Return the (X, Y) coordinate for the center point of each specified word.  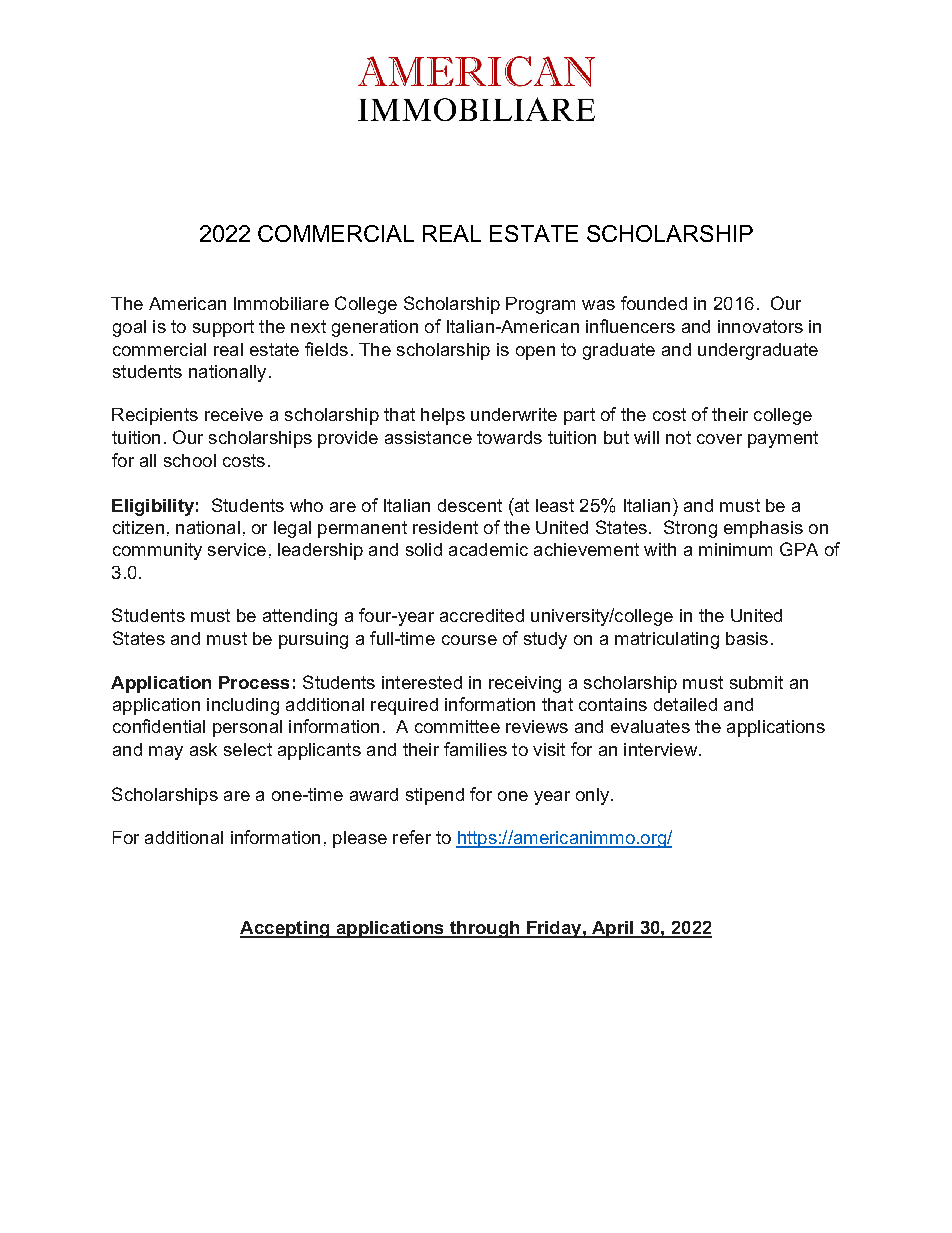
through (485, 929)
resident (445, 527)
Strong (690, 529)
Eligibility (153, 507)
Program (540, 305)
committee (457, 726)
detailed (685, 704)
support (223, 328)
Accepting (286, 929)
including (243, 706)
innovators (760, 326)
